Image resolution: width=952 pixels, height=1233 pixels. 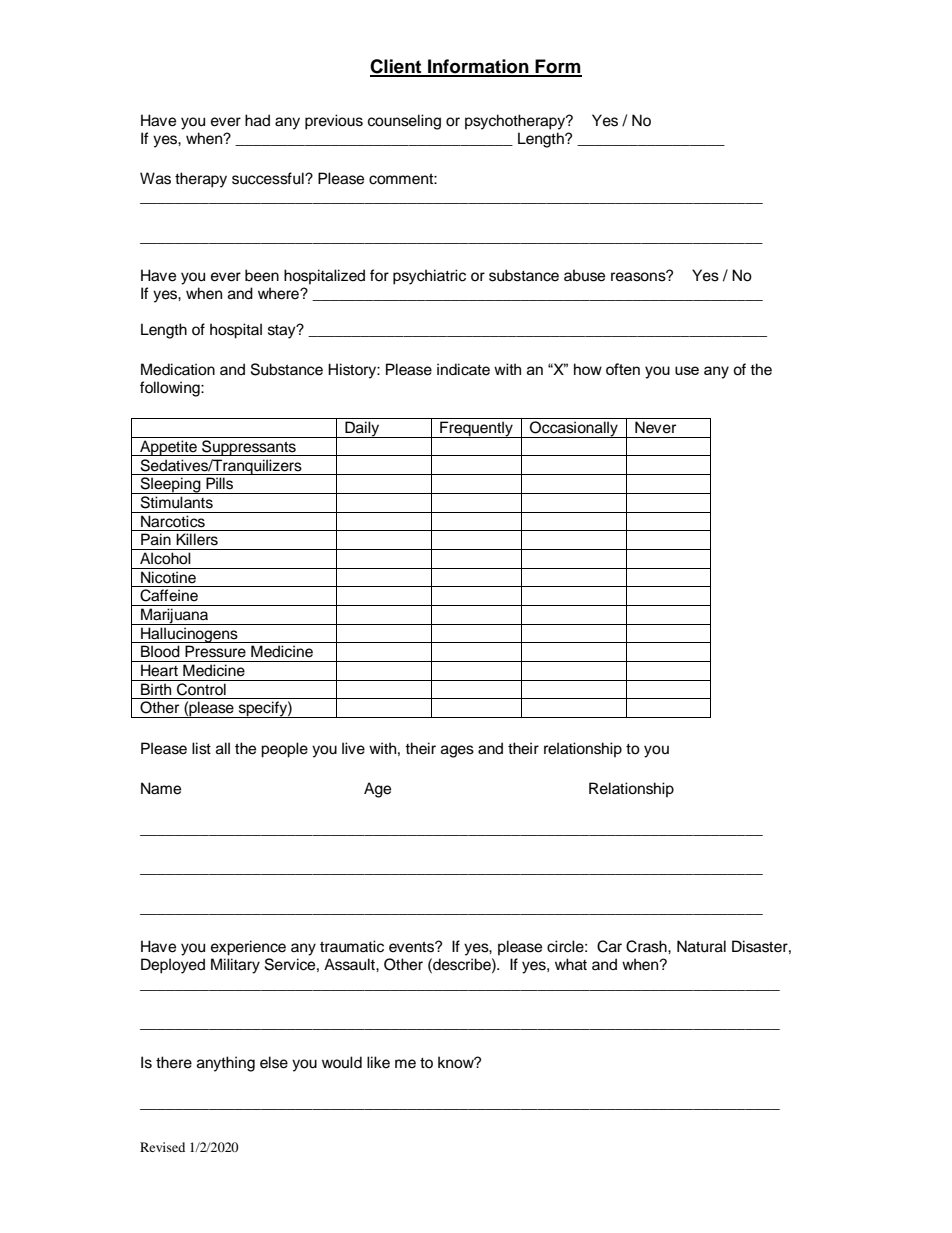 I want to click on like, so click(x=378, y=1062).
